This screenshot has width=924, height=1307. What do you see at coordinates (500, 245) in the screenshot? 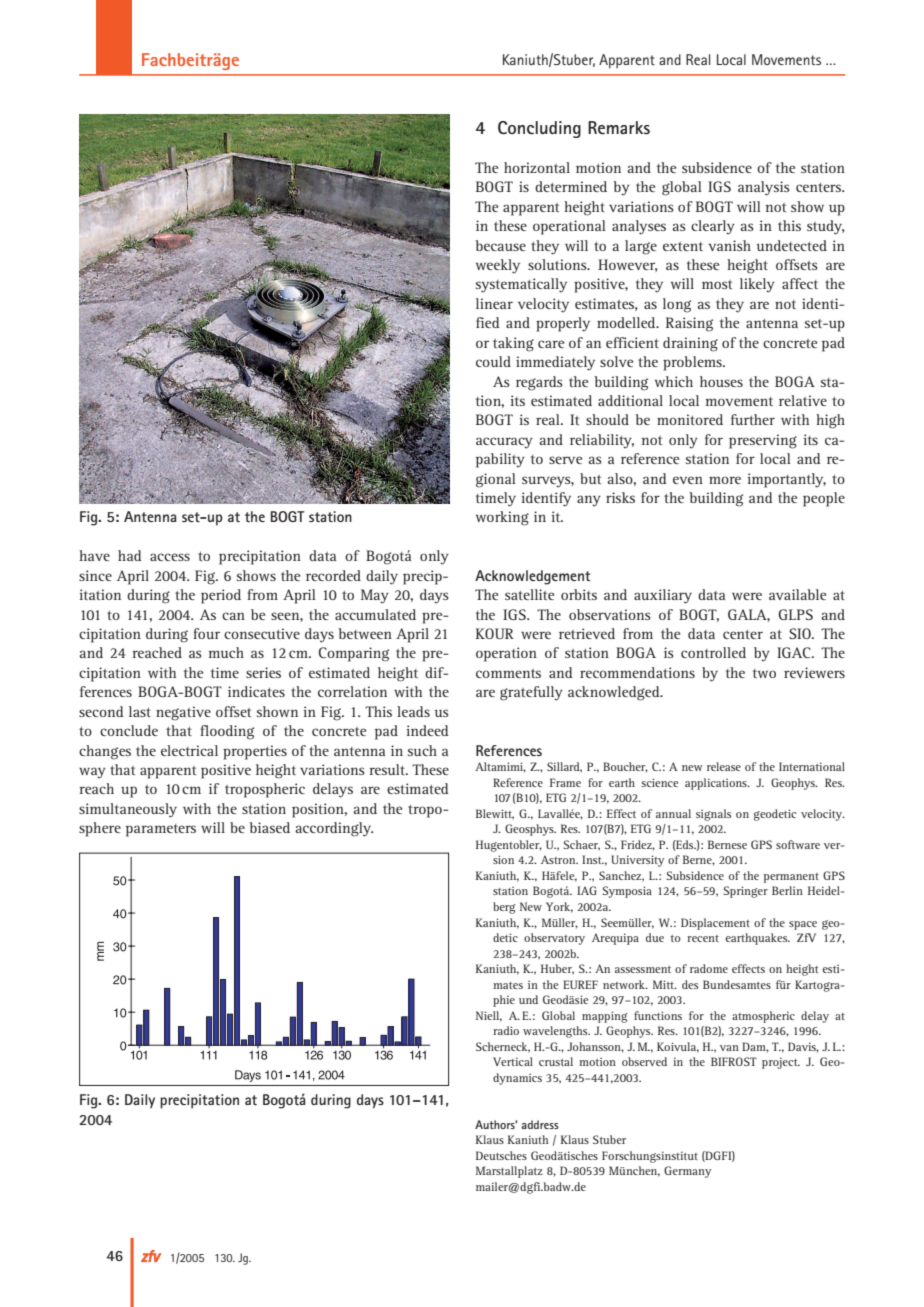
I see `because` at bounding box center [500, 245].
